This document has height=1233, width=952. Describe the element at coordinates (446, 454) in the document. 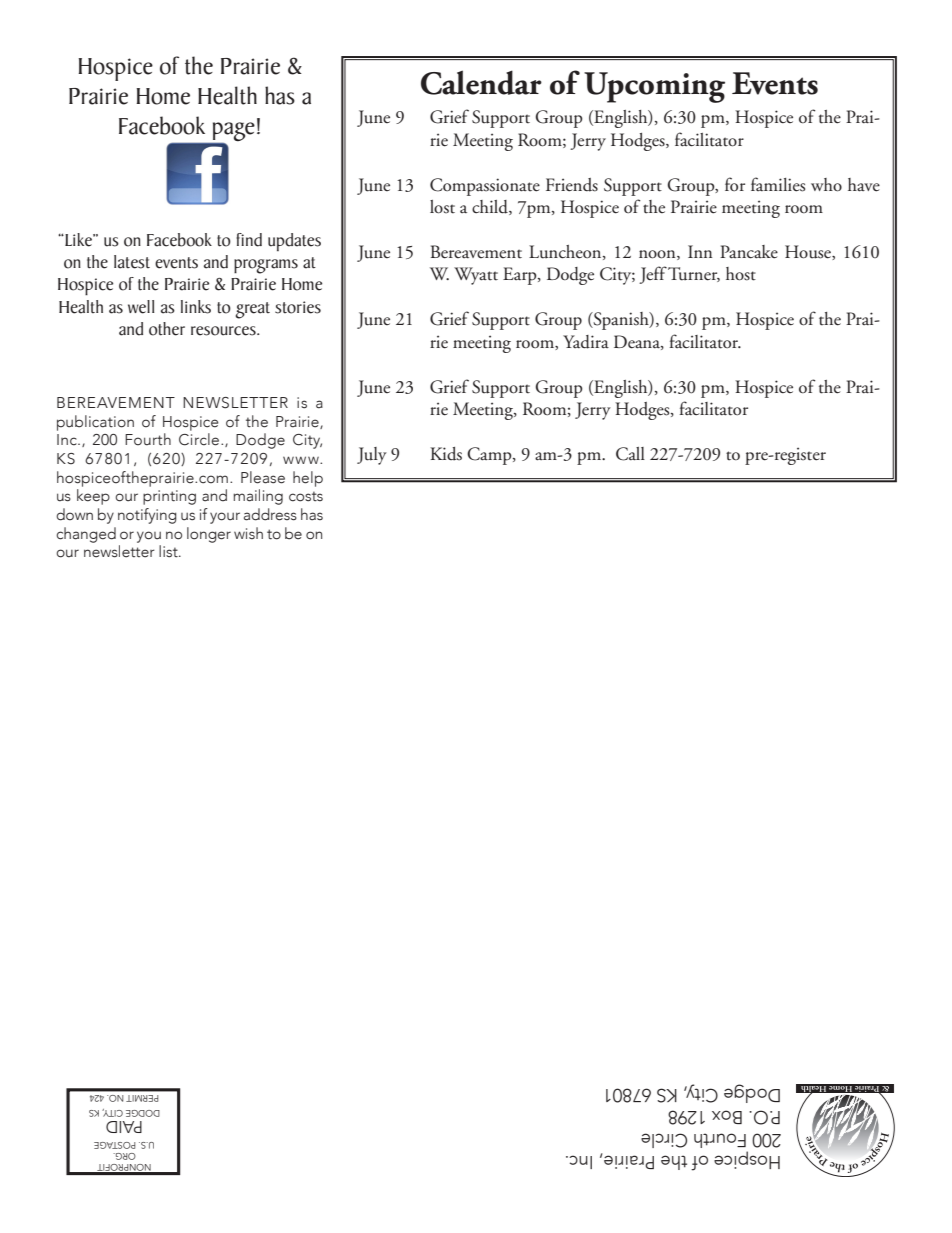

I see `Kids` at that location.
